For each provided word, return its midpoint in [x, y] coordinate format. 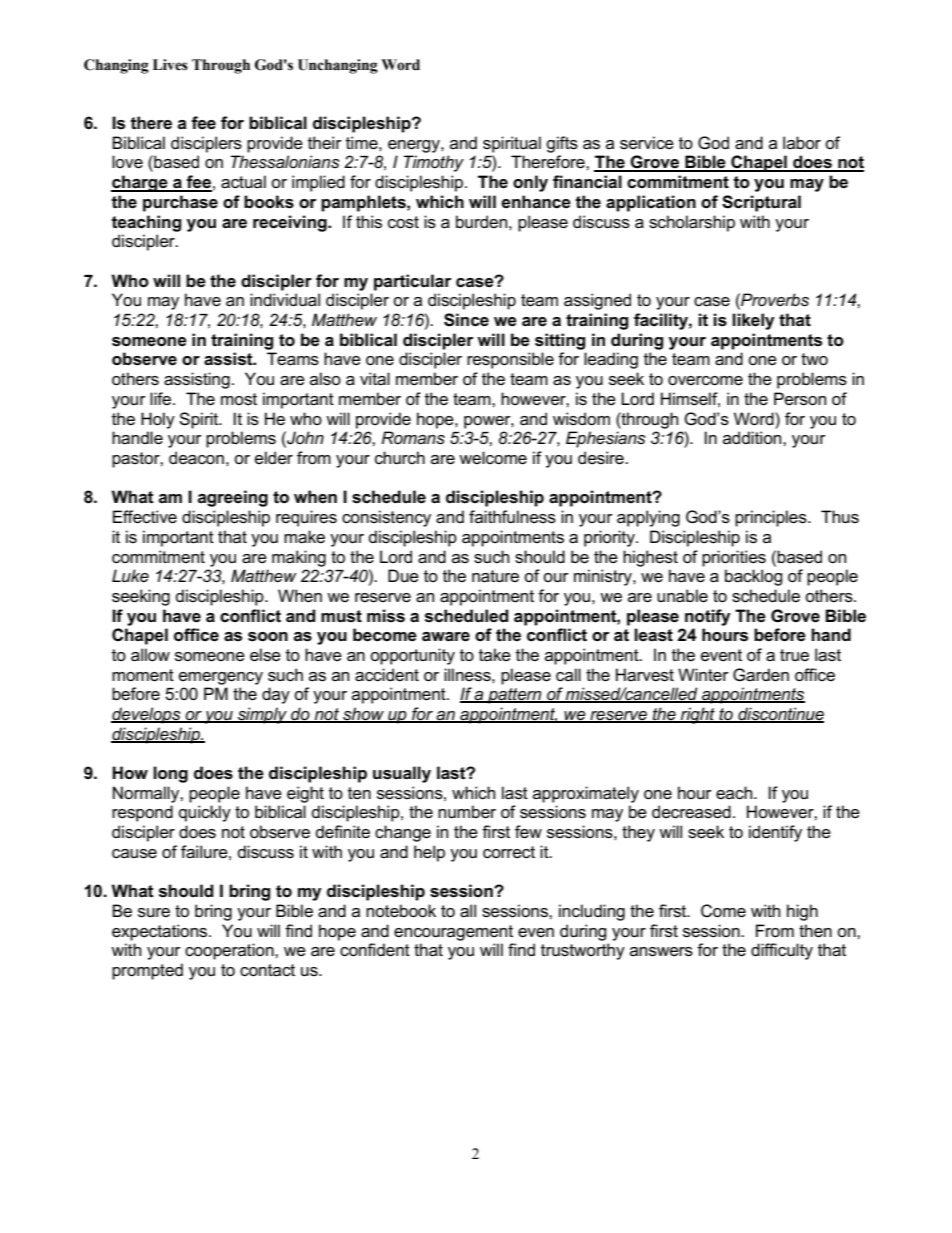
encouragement [453, 933]
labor [802, 142]
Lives [170, 65]
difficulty [782, 951]
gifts [562, 144]
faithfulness [512, 517]
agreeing [233, 498]
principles [772, 518]
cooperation [230, 951]
